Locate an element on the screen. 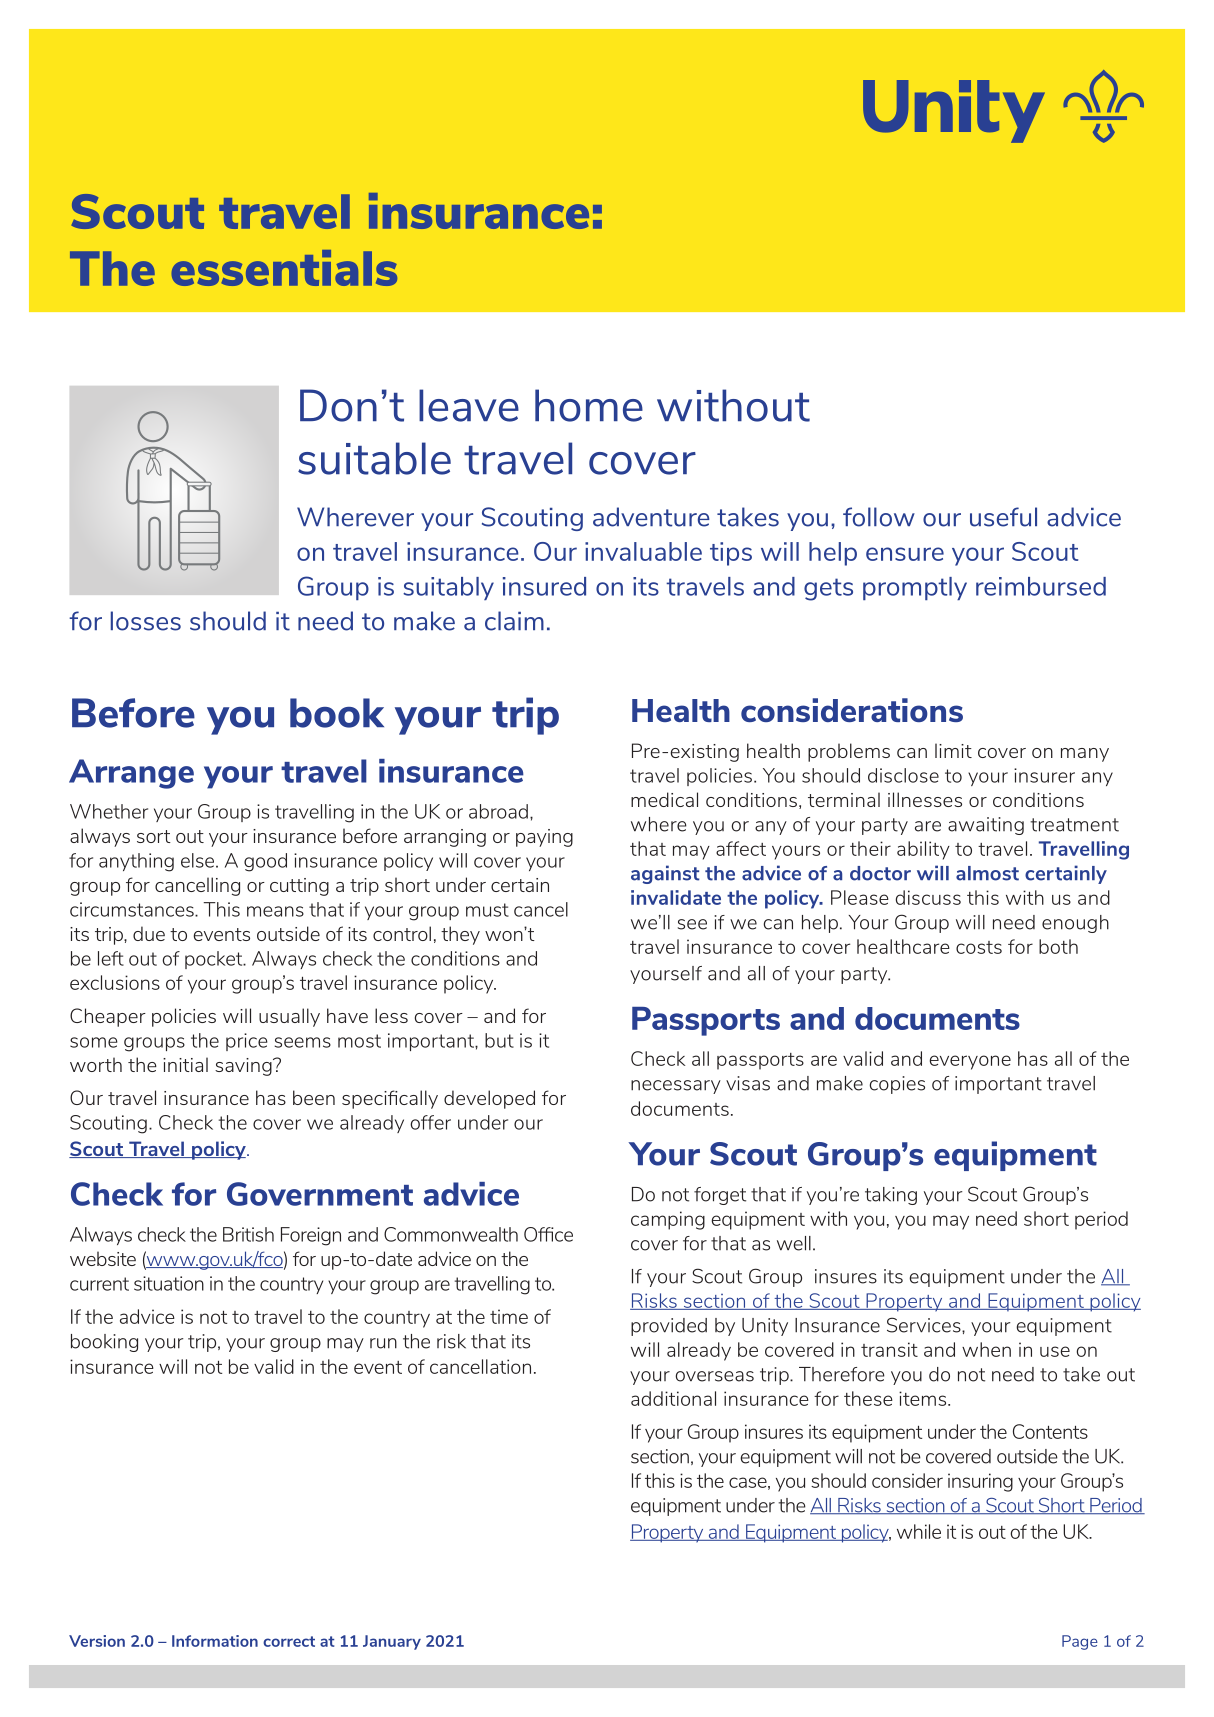  British is located at coordinates (248, 1234).
